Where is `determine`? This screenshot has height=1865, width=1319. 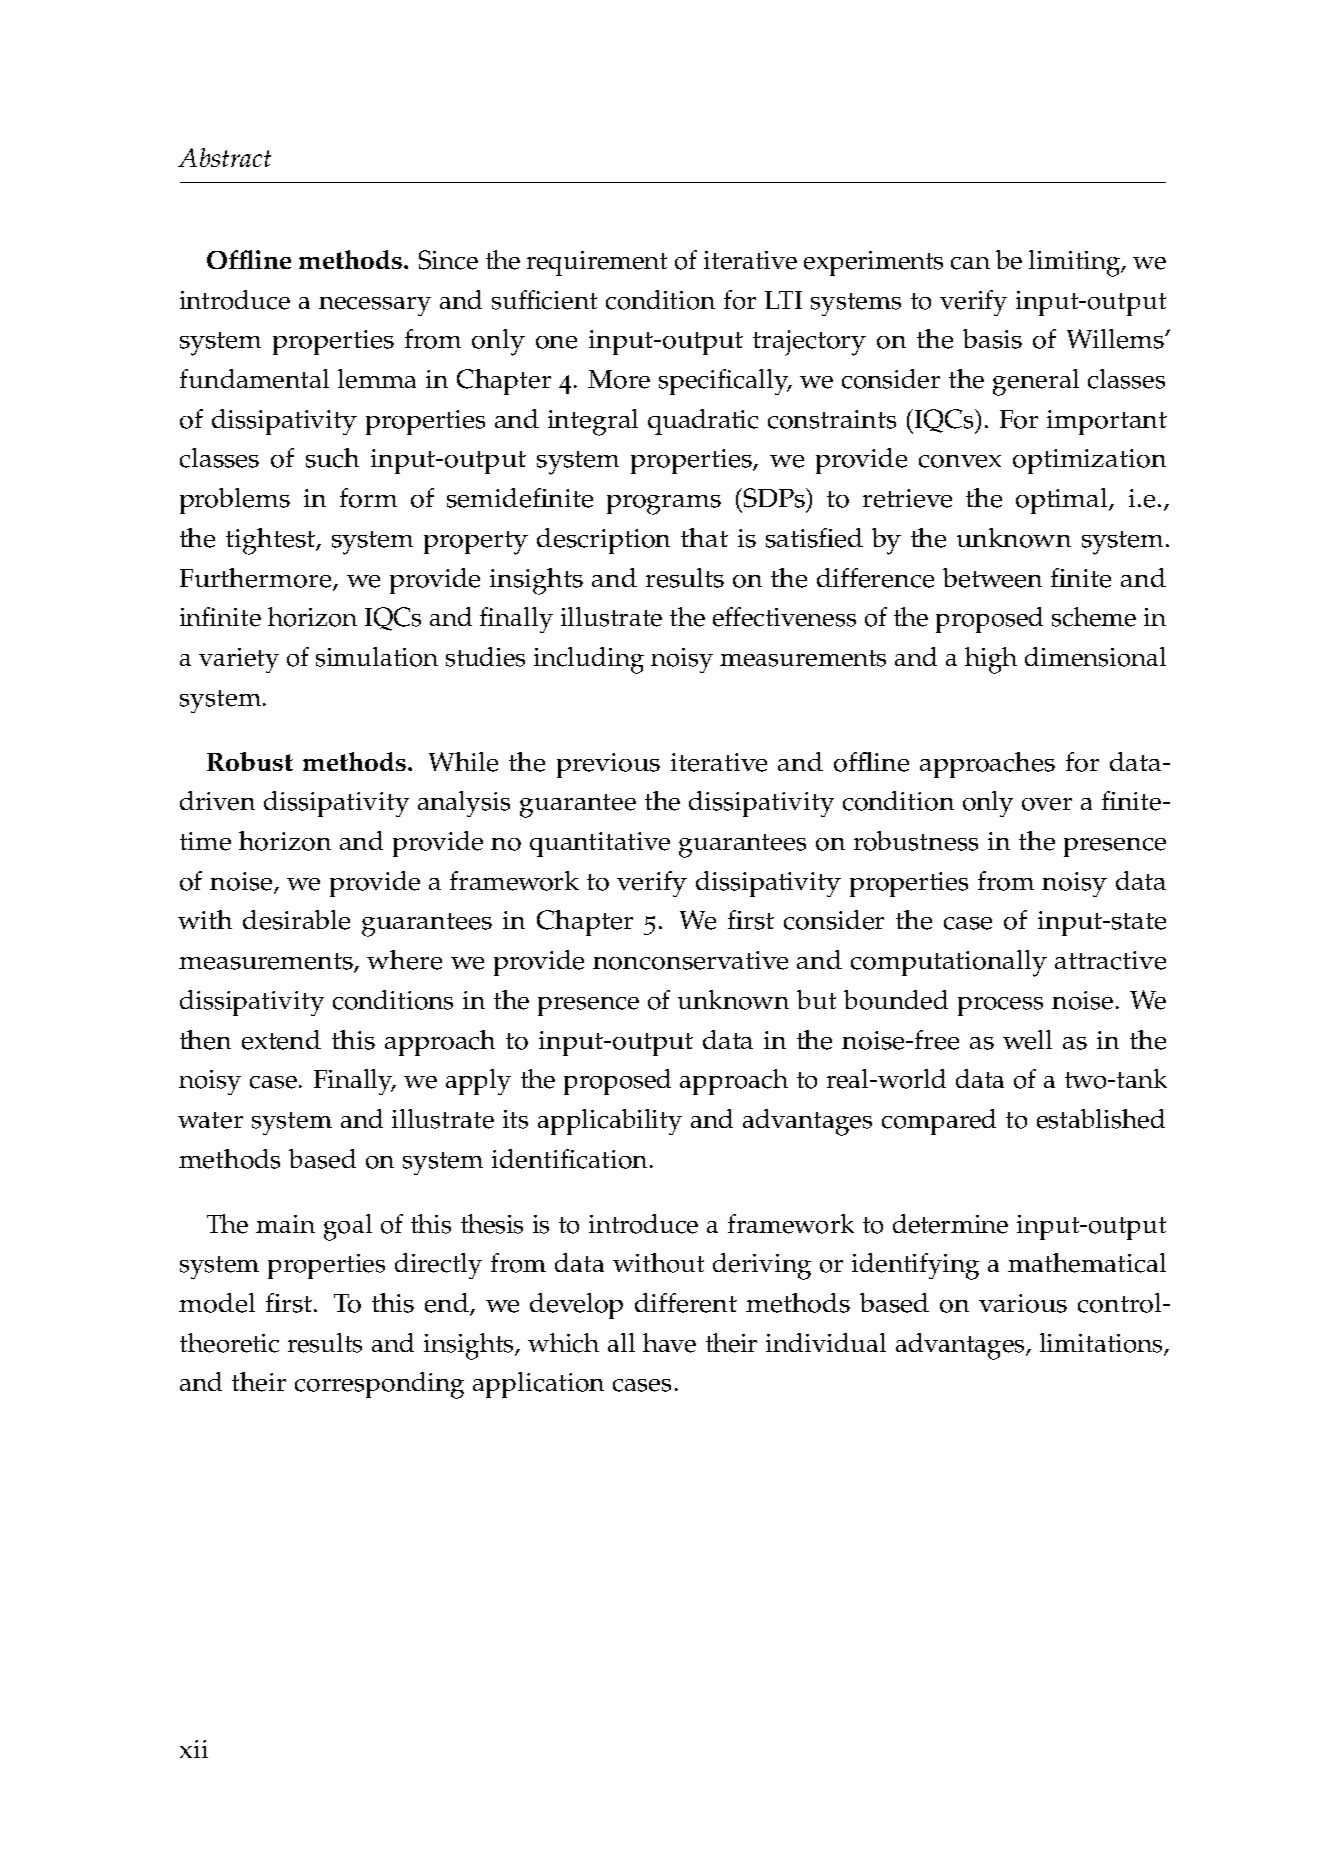 determine is located at coordinates (950, 1224).
